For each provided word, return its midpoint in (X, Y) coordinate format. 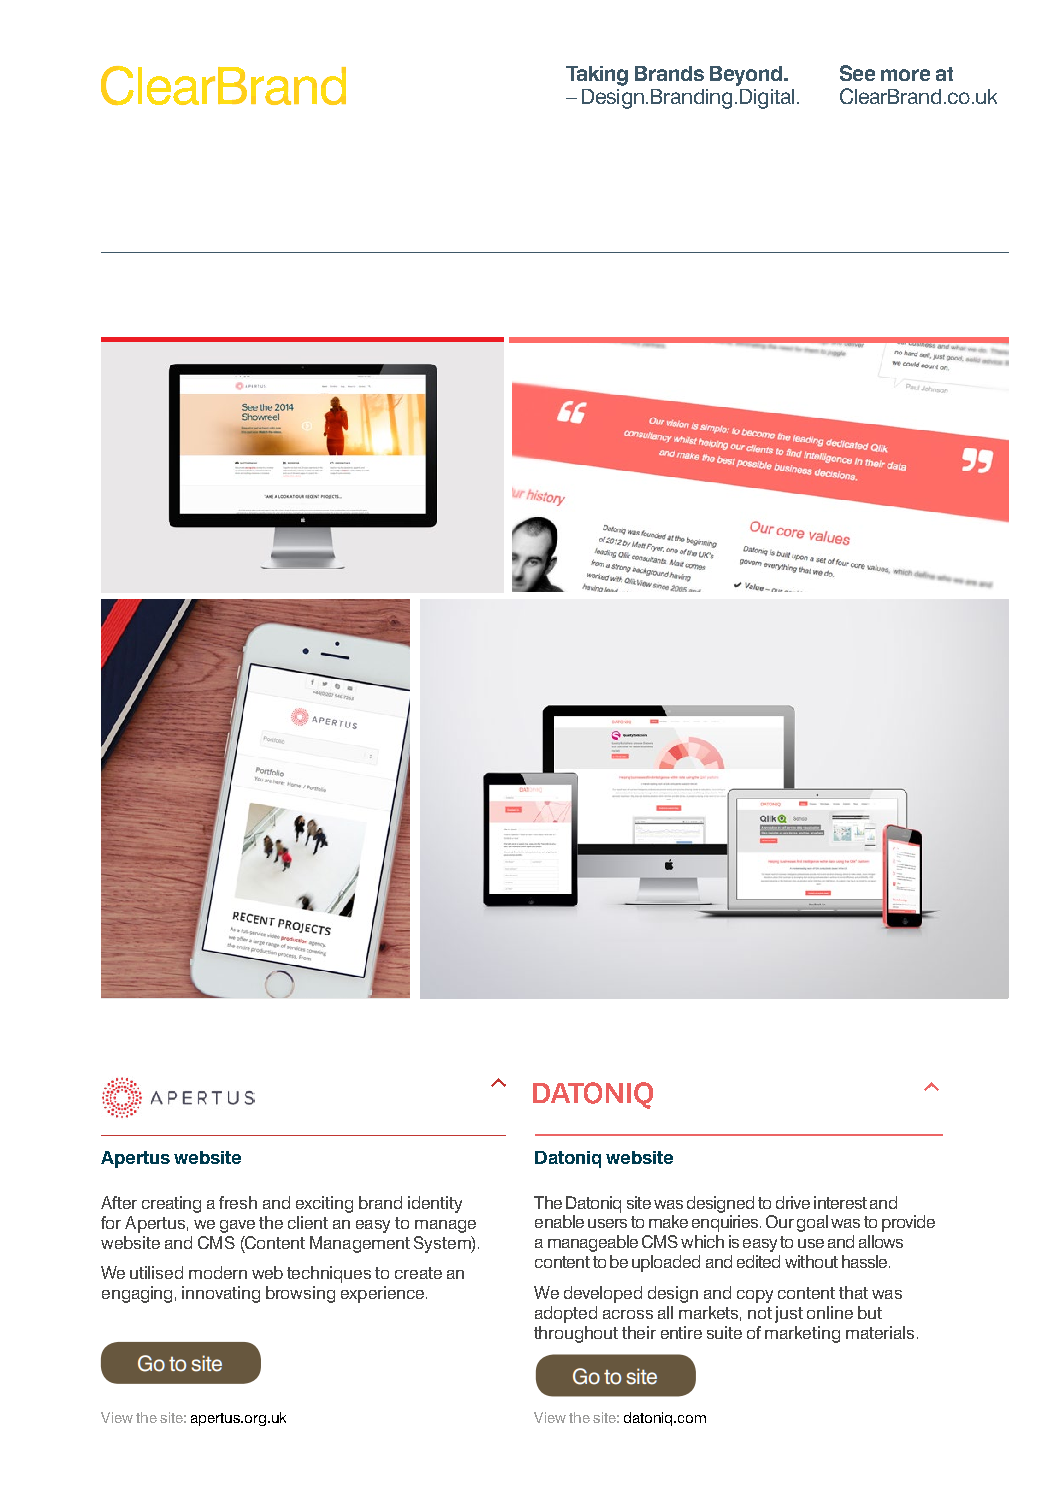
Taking (597, 76)
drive (793, 1202)
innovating (221, 1294)
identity (435, 1204)
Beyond (747, 76)
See (857, 73)
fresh (238, 1202)
